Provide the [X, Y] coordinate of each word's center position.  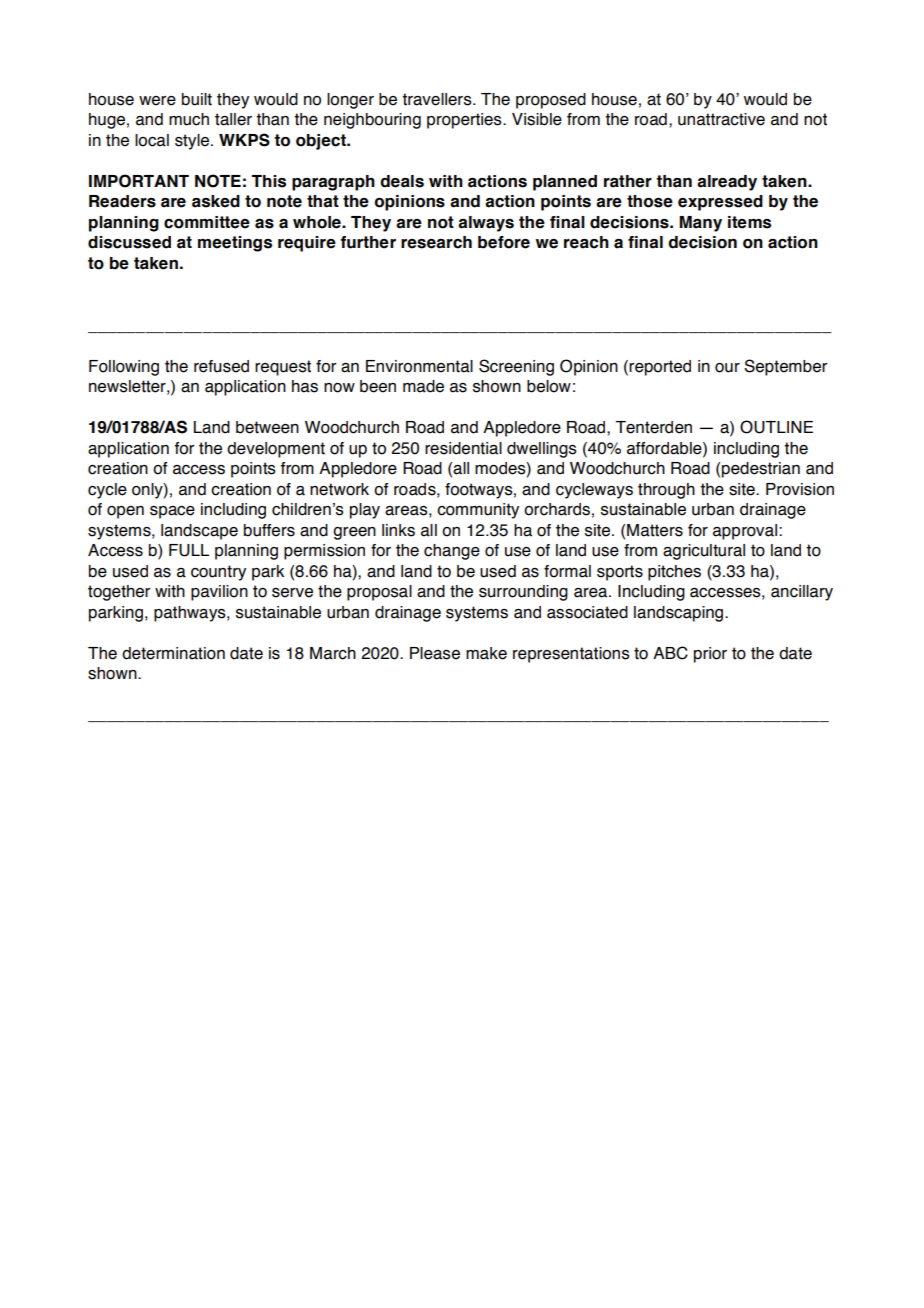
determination [173, 653]
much [189, 119]
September [785, 367]
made [423, 386]
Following [124, 368]
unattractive [721, 119]
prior [710, 655]
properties [465, 121]
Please [435, 653]
